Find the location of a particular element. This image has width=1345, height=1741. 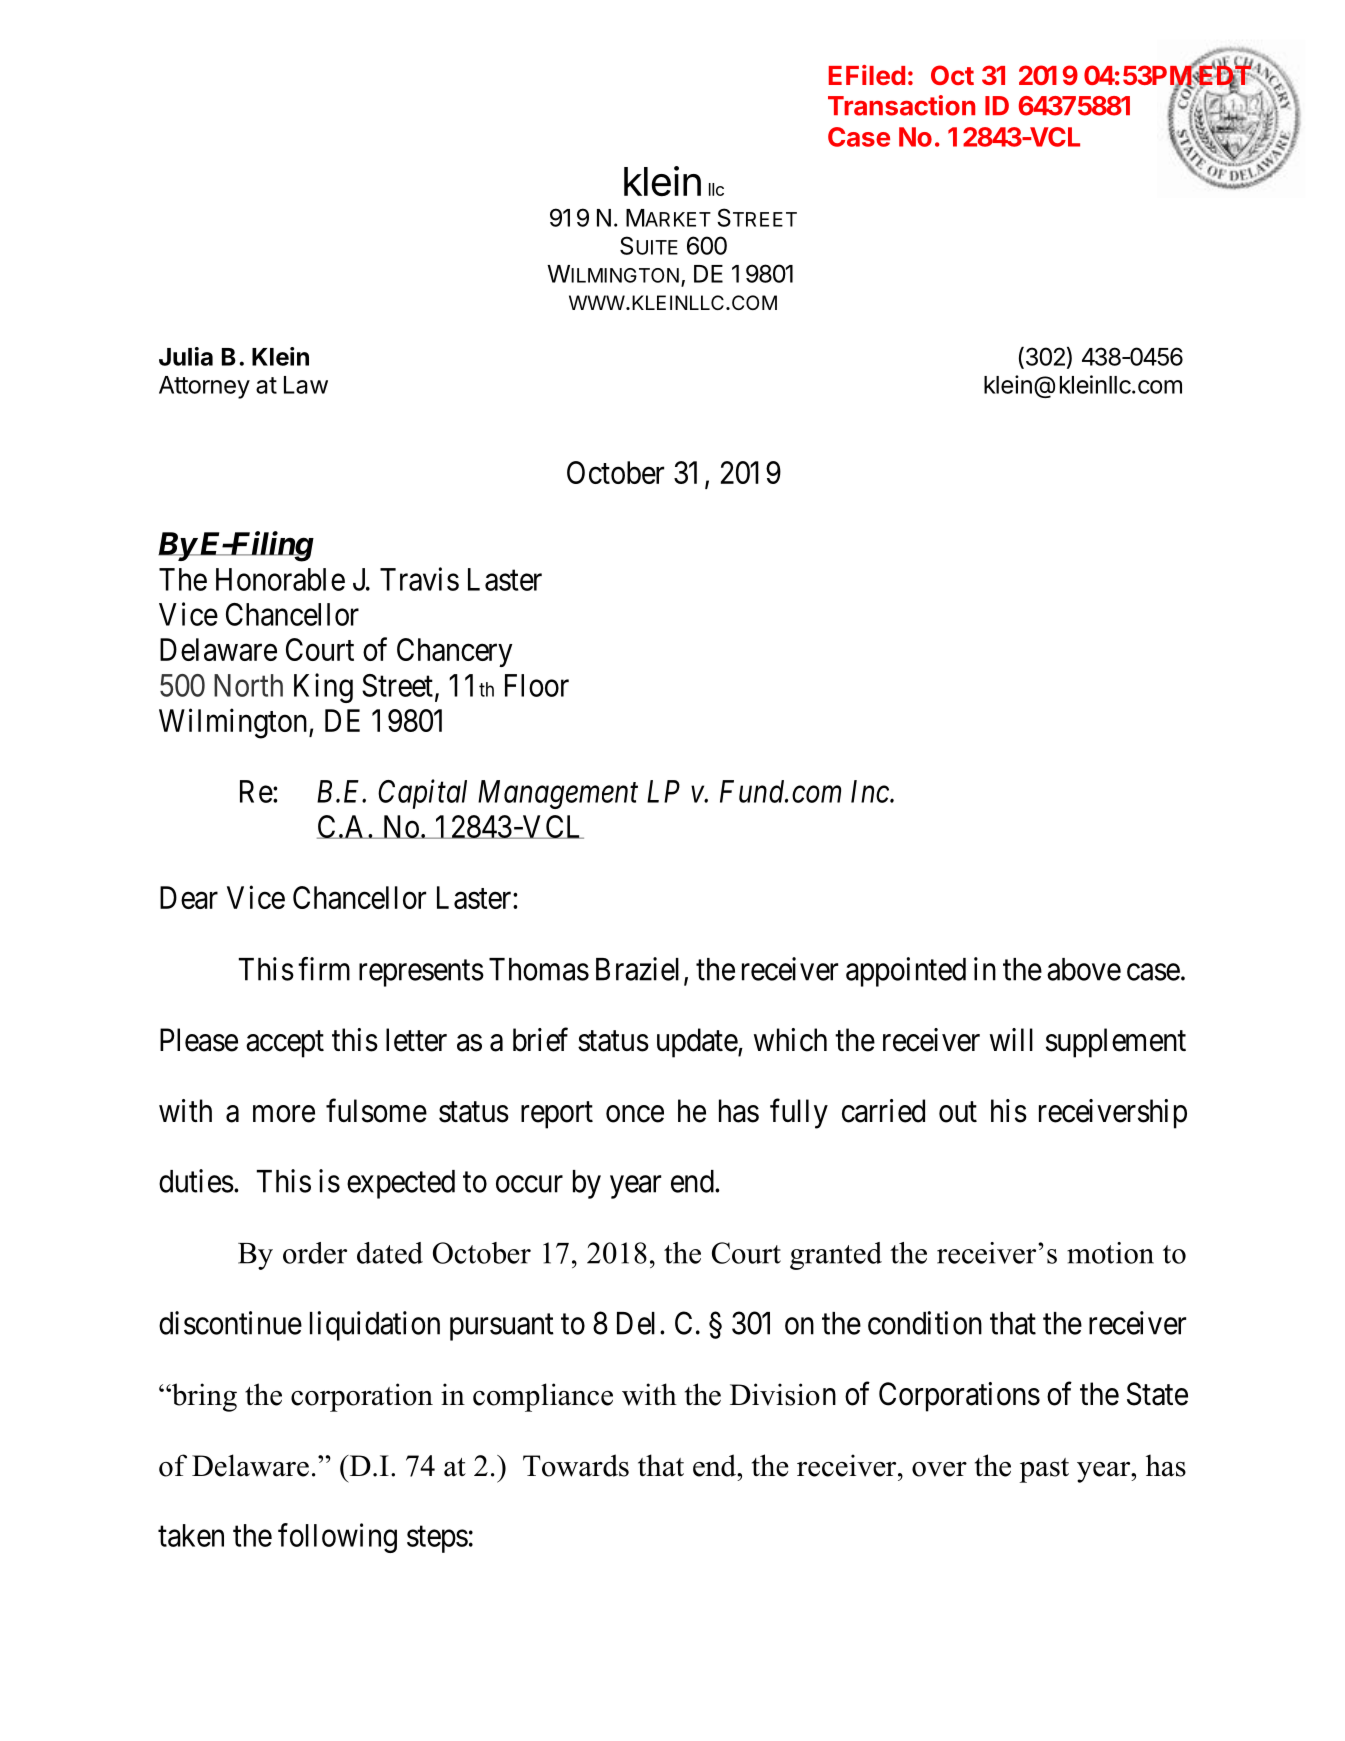

Julia is located at coordinates (186, 356).
